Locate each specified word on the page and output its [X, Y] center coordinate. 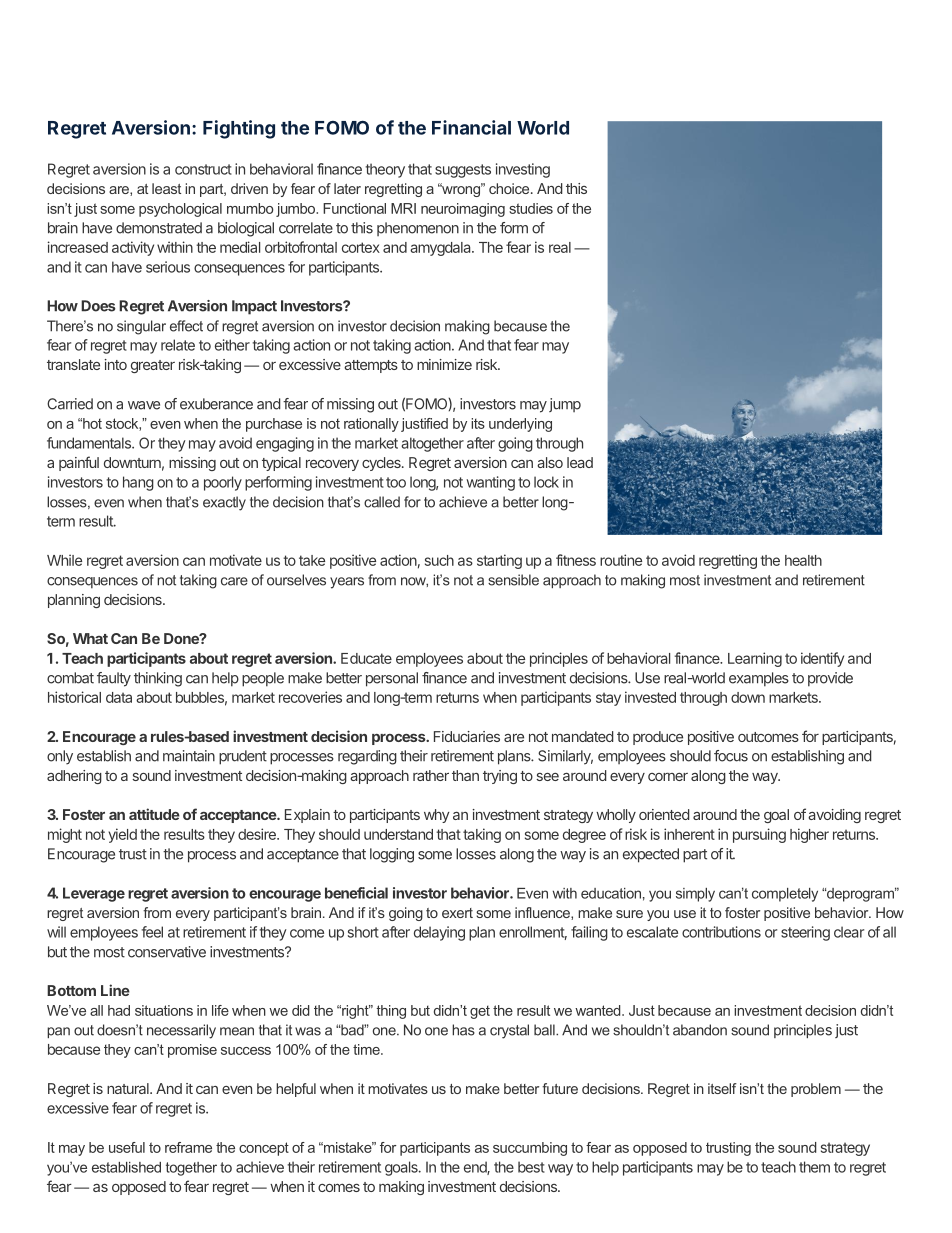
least [166, 188]
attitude [154, 814]
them [814, 1167]
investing [523, 170]
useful [127, 1147]
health [803, 560]
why [437, 816]
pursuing [759, 835]
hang [138, 483]
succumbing [530, 1149]
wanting [490, 483]
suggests [463, 171]
